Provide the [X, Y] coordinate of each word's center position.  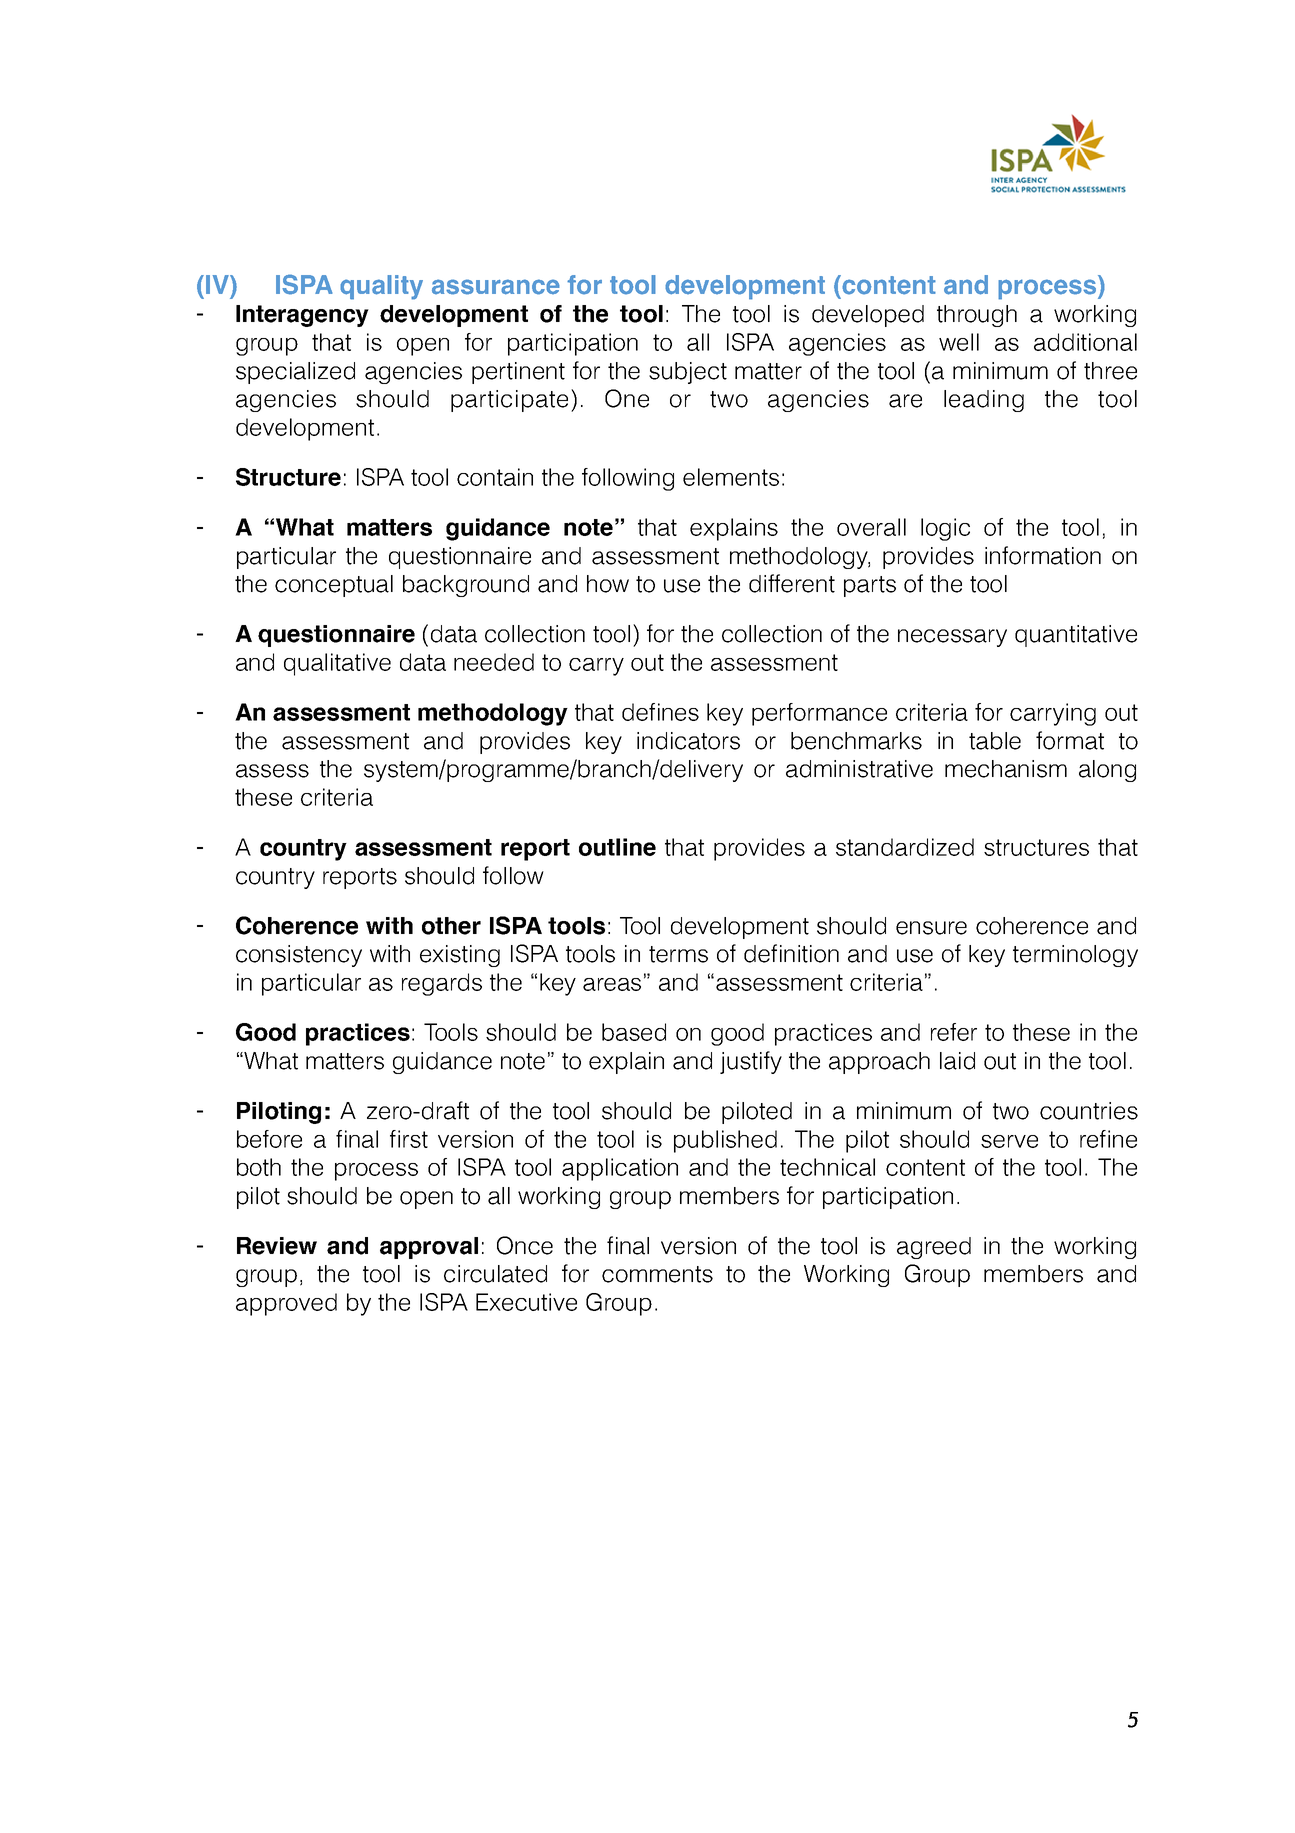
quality [381, 287]
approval [429, 1248]
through [977, 316]
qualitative [337, 664]
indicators [688, 741]
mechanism [1006, 769]
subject [688, 373]
